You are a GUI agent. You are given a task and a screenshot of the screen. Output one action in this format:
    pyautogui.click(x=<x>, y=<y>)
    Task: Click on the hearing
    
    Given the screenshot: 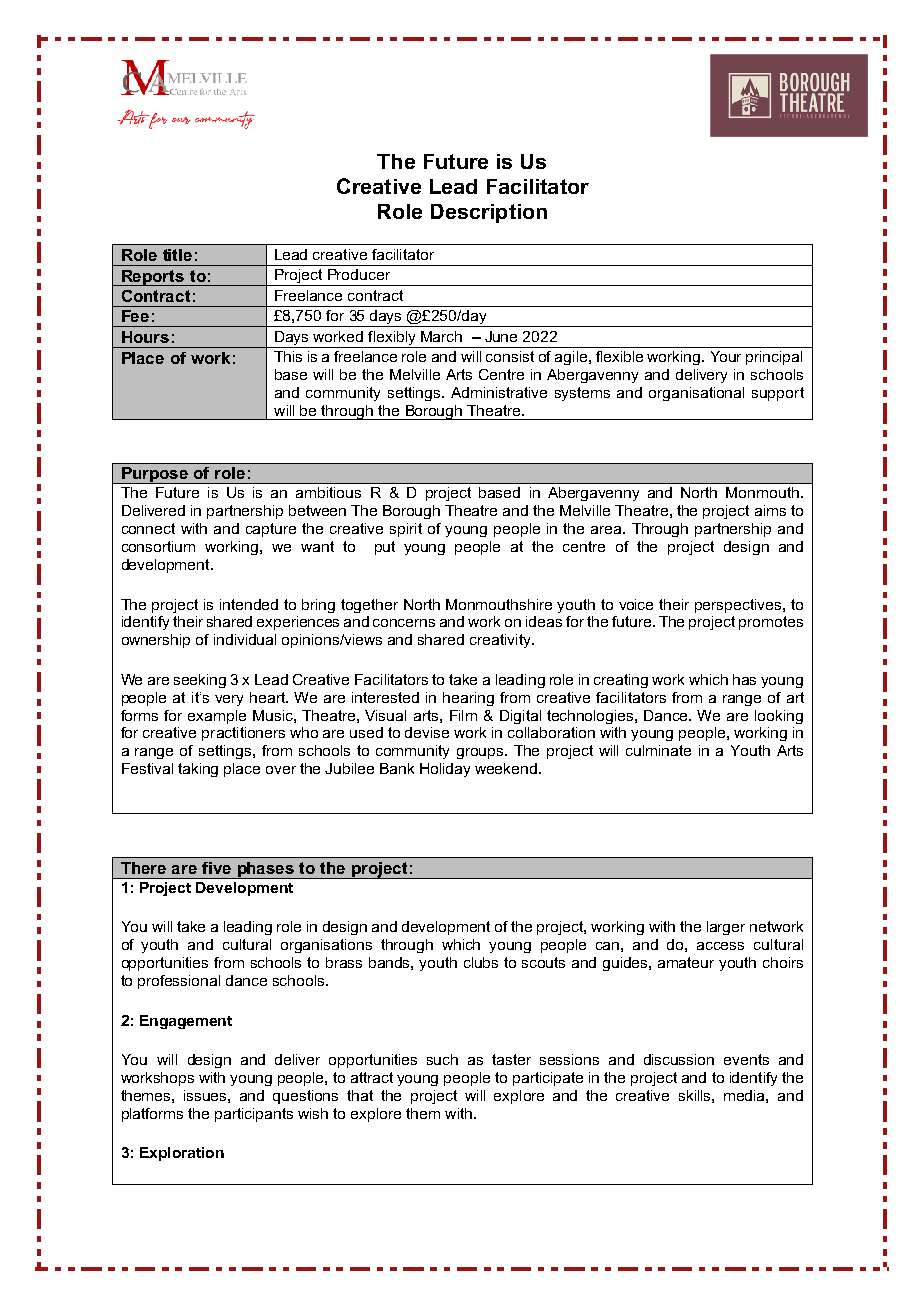 What is the action you would take?
    pyautogui.click(x=468, y=699)
